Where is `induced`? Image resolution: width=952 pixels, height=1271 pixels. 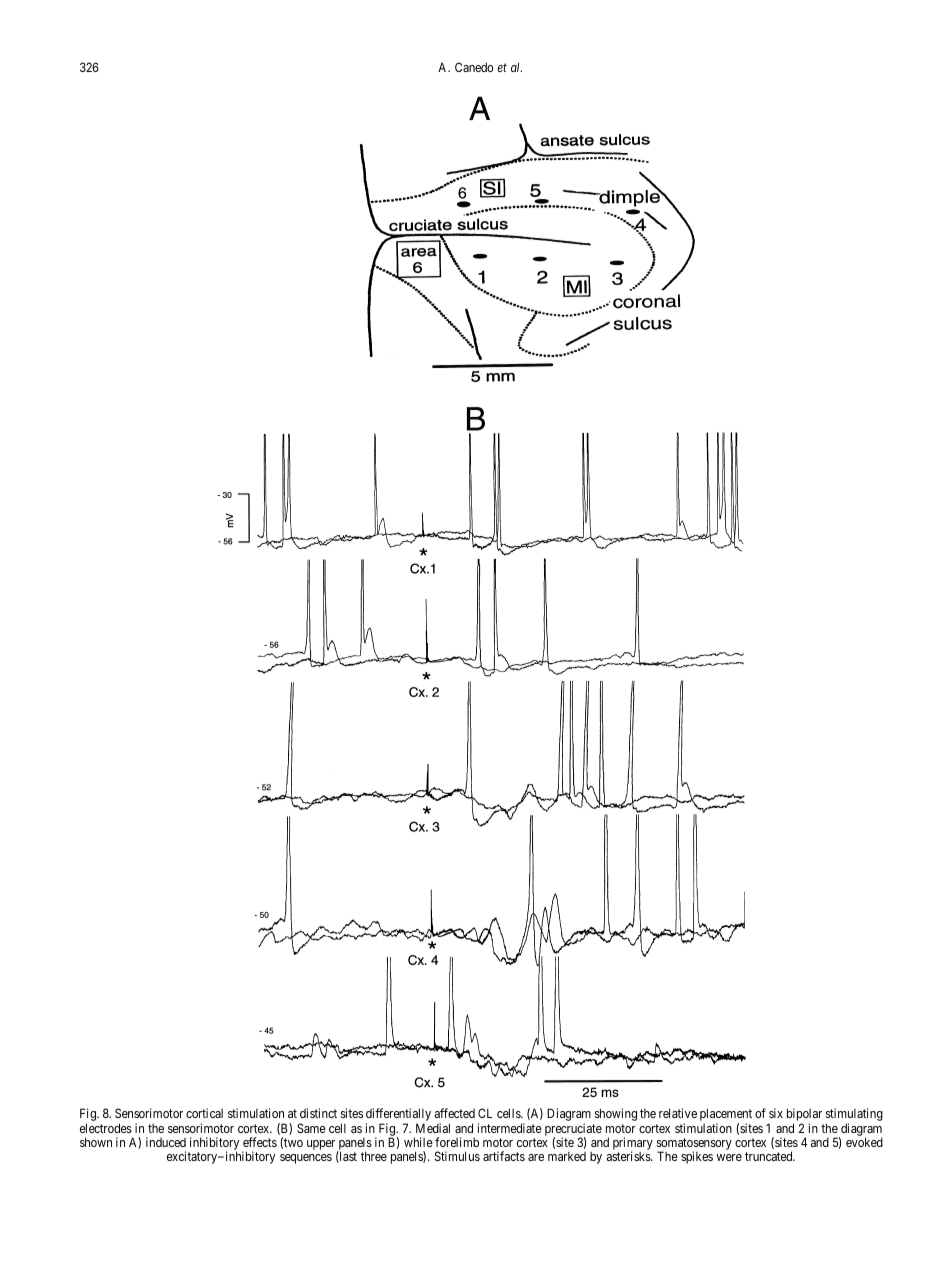
induced is located at coordinates (166, 1142).
